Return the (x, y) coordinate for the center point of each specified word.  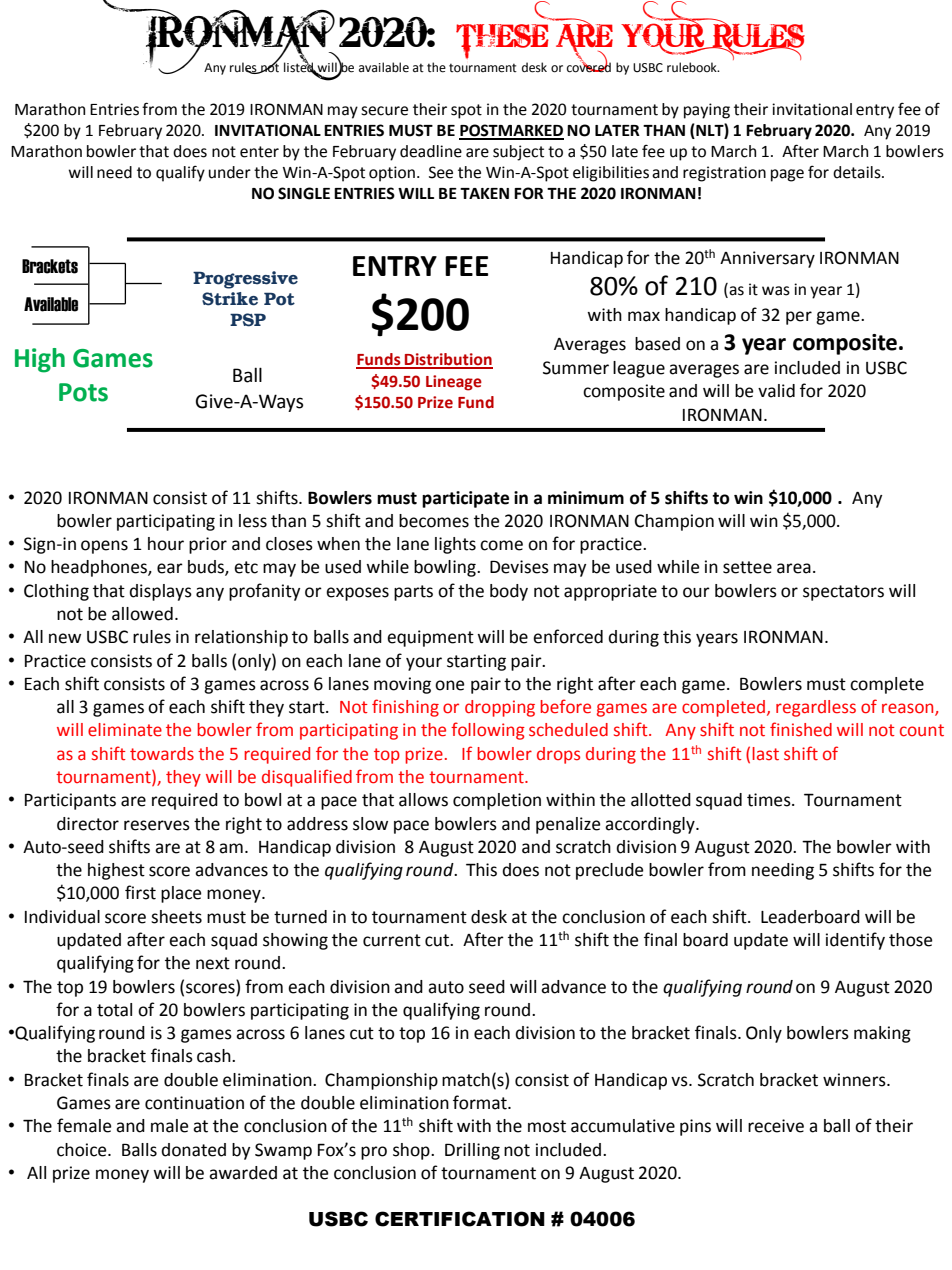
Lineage (454, 383)
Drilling (472, 1151)
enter (259, 152)
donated (193, 1150)
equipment (430, 638)
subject (518, 153)
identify (855, 941)
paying (707, 111)
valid (776, 391)
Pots (83, 392)
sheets (176, 917)
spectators (843, 593)
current (392, 940)
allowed (142, 614)
